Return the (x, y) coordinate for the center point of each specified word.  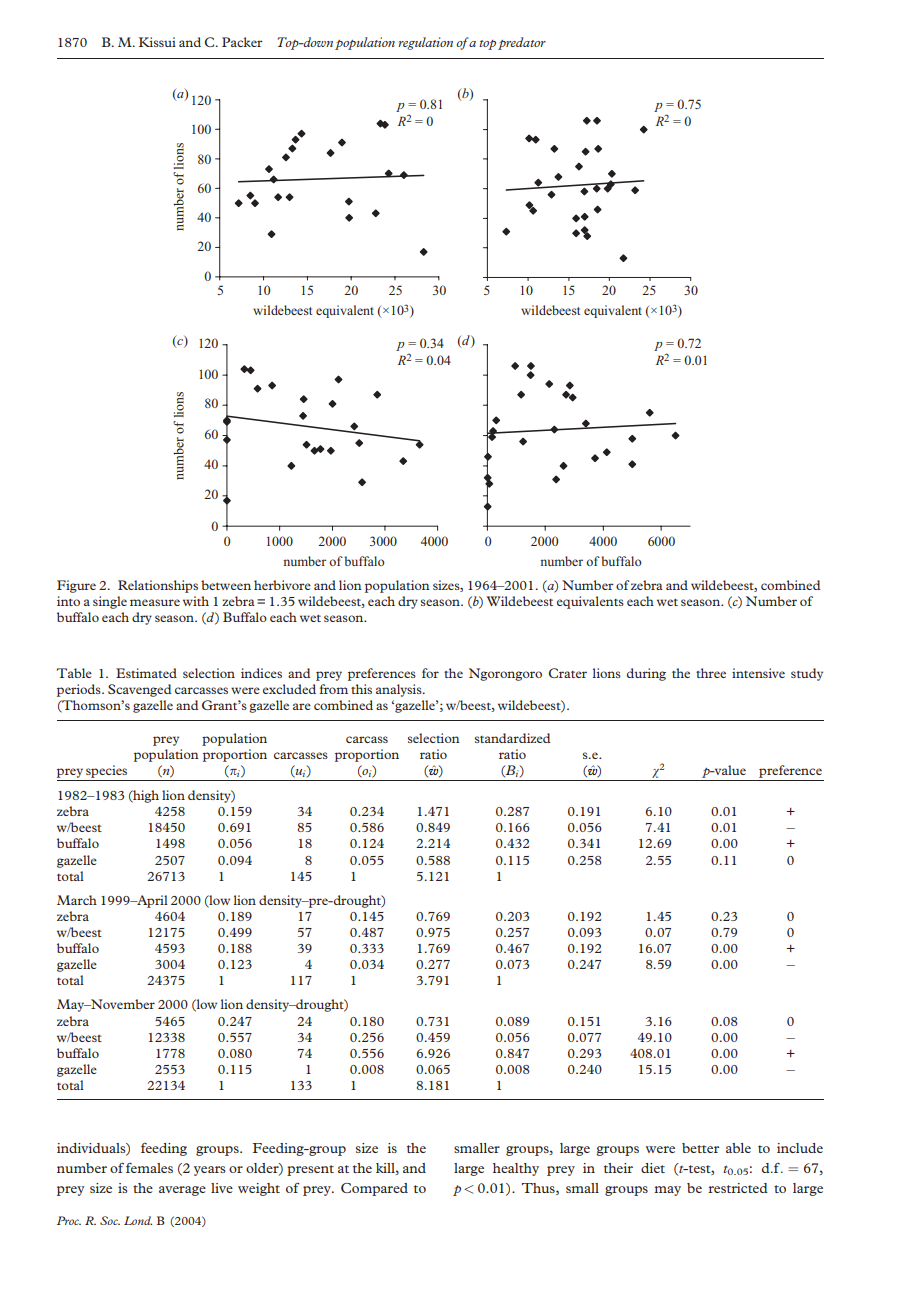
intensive (758, 673)
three (711, 673)
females (149, 1168)
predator (522, 43)
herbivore (282, 585)
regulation (425, 43)
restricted (738, 1188)
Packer (242, 42)
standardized (512, 738)
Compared (374, 1189)
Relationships (158, 586)
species (106, 771)
